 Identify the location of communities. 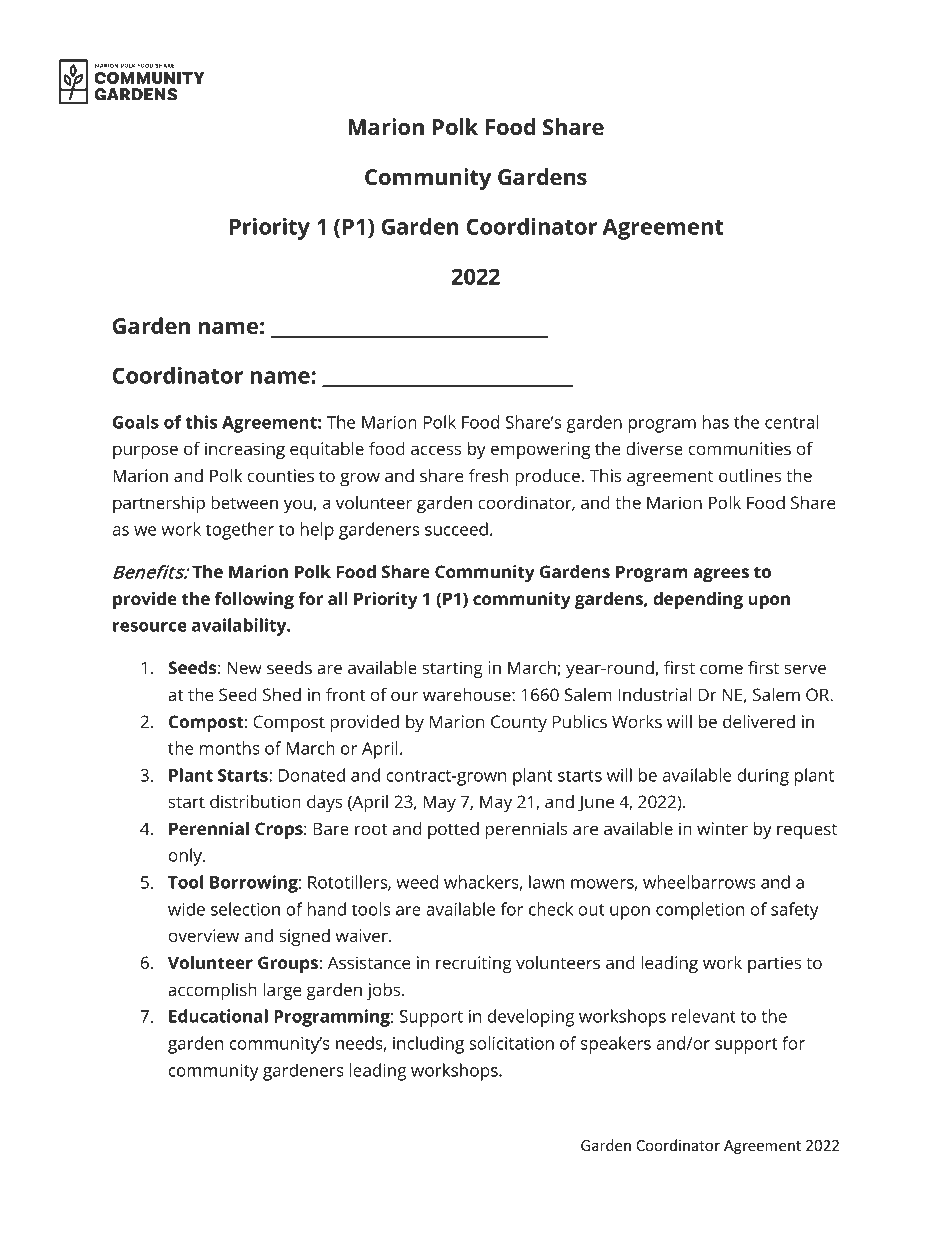
(740, 448).
